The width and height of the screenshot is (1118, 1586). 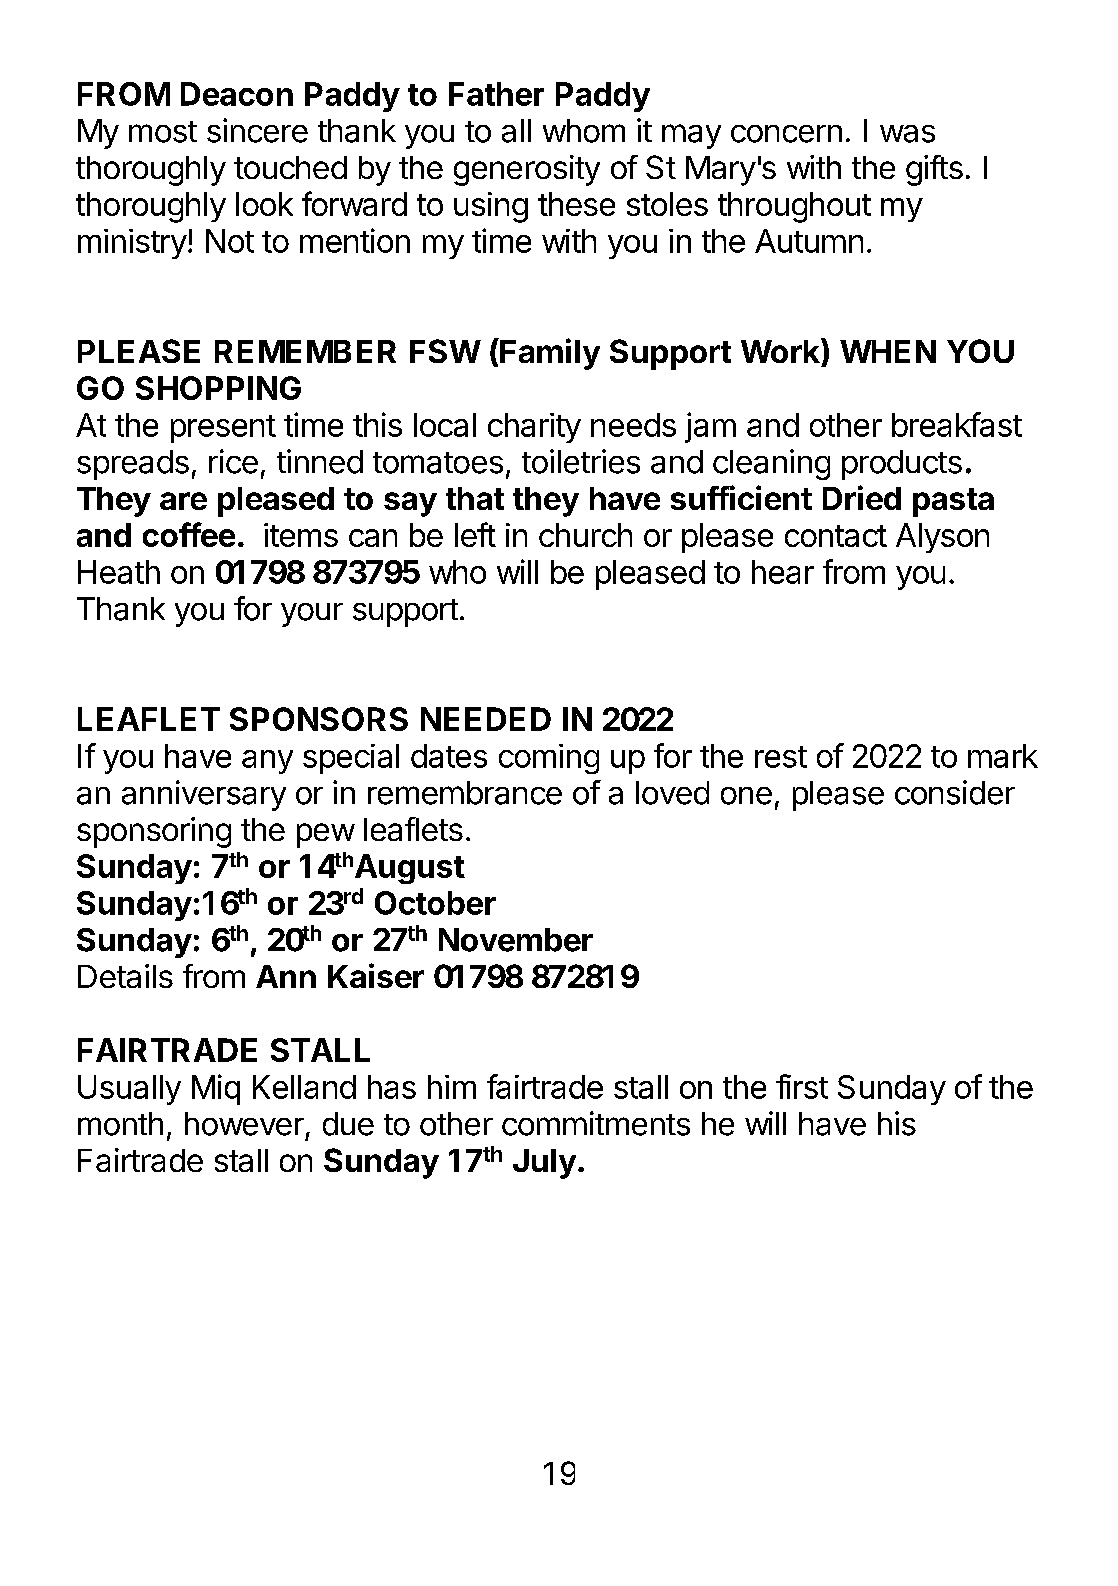 I want to click on sincere, so click(x=257, y=130).
